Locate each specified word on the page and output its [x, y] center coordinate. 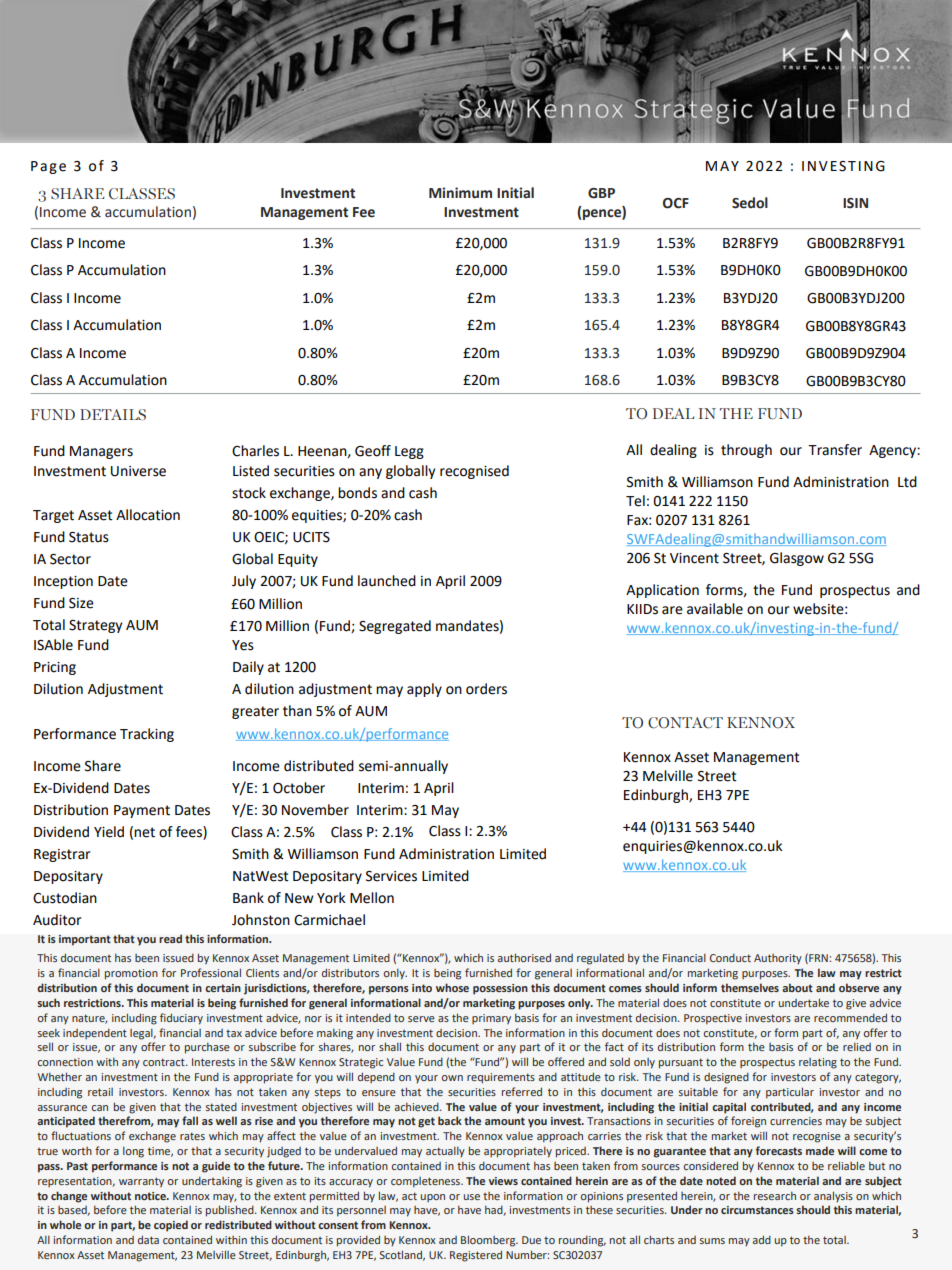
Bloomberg [489, 1241]
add [762, 1239]
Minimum [460, 193]
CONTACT [685, 723]
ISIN [855, 203]
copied [171, 1226]
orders [486, 689]
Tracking [147, 735]
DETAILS [113, 415]
